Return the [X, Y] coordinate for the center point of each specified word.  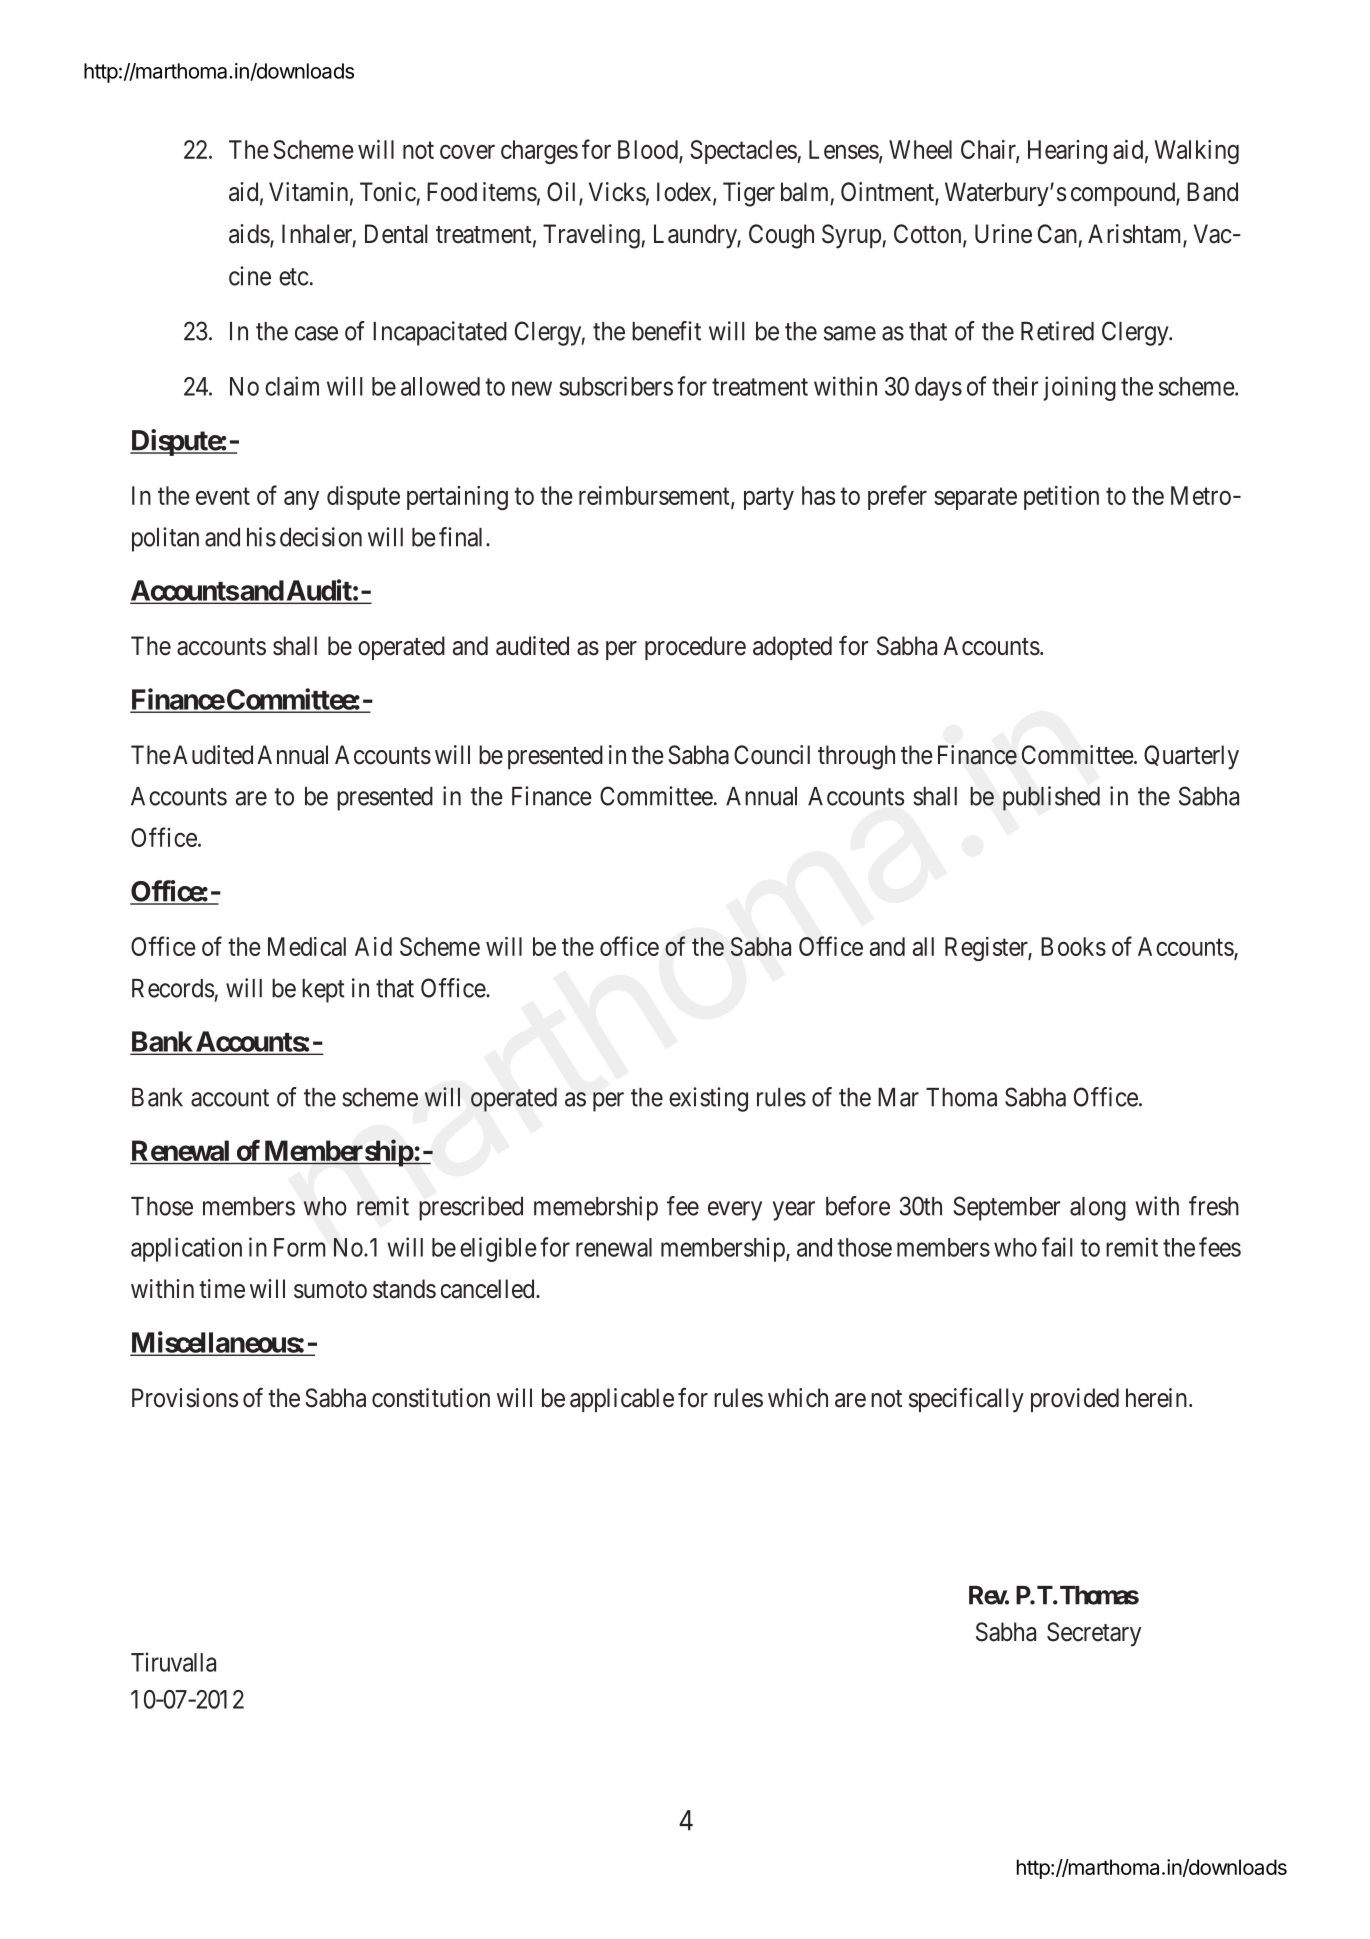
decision [321, 537]
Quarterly [1191, 757]
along [1098, 1209]
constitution [431, 1398]
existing [708, 1099]
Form [299, 1247]
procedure [695, 648]
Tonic [388, 192]
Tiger [749, 194]
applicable [622, 1400]
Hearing [1067, 152]
